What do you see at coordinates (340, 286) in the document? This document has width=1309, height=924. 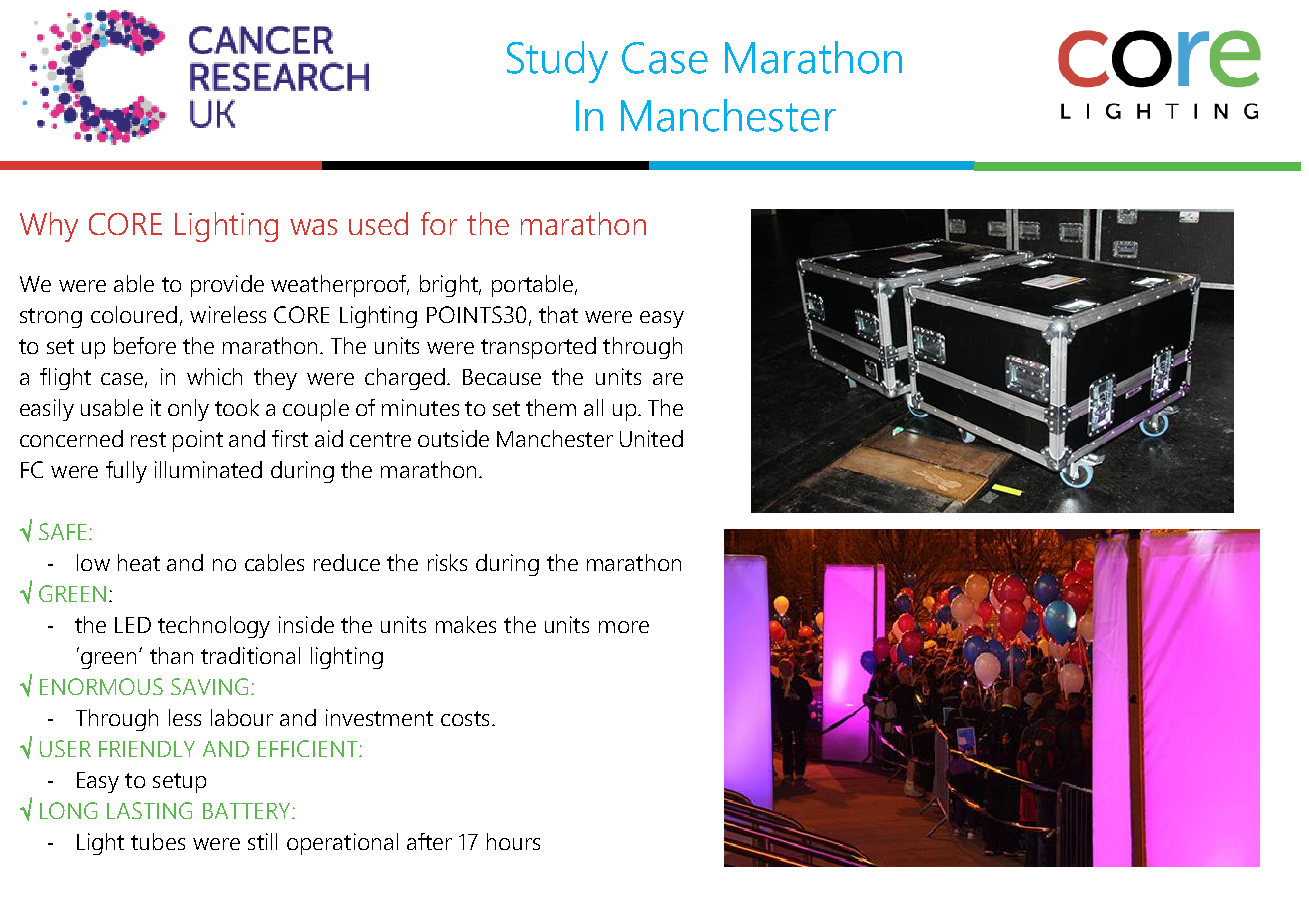 I see `weatherproof` at bounding box center [340, 286].
